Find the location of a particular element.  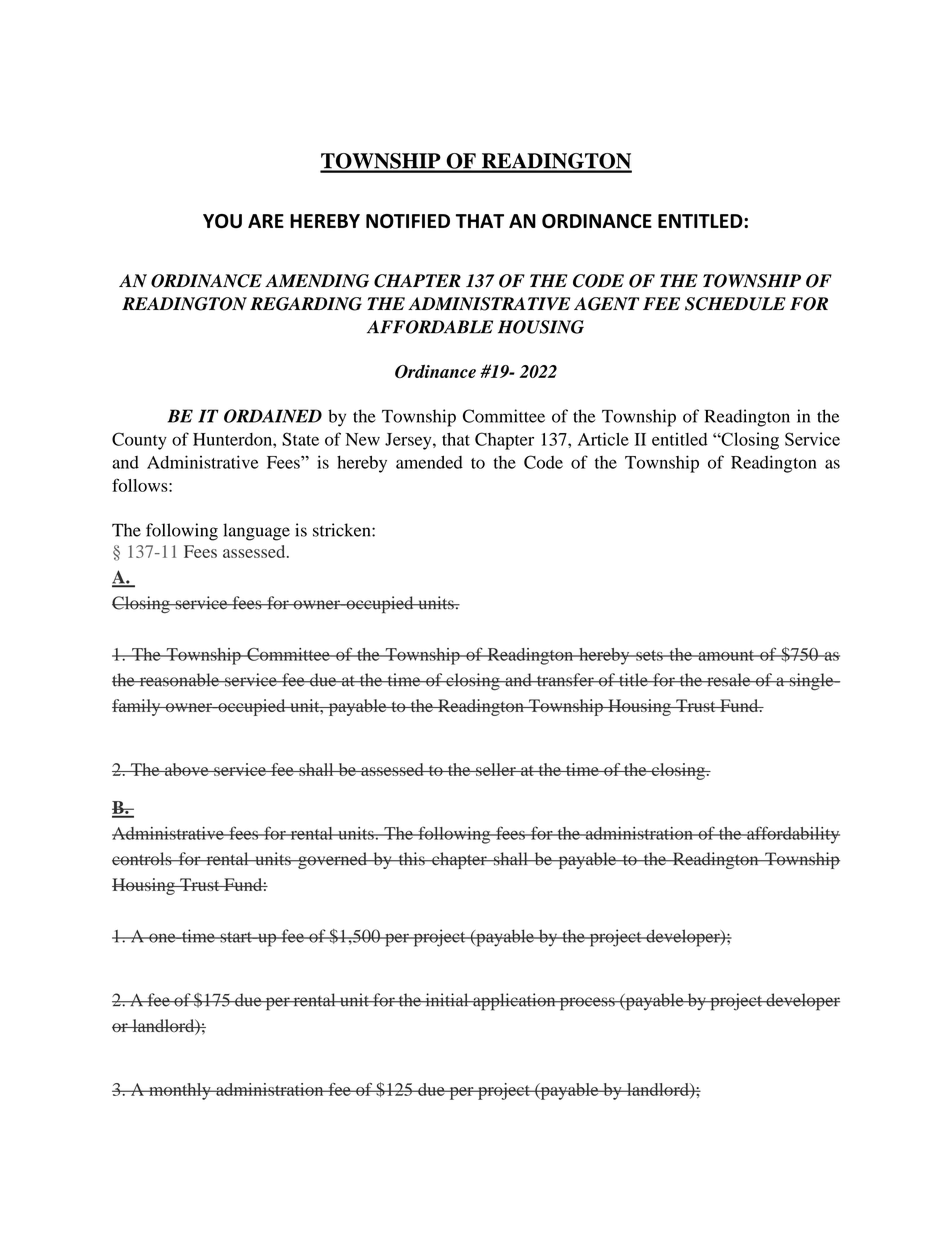

amount is located at coordinates (726, 655).
